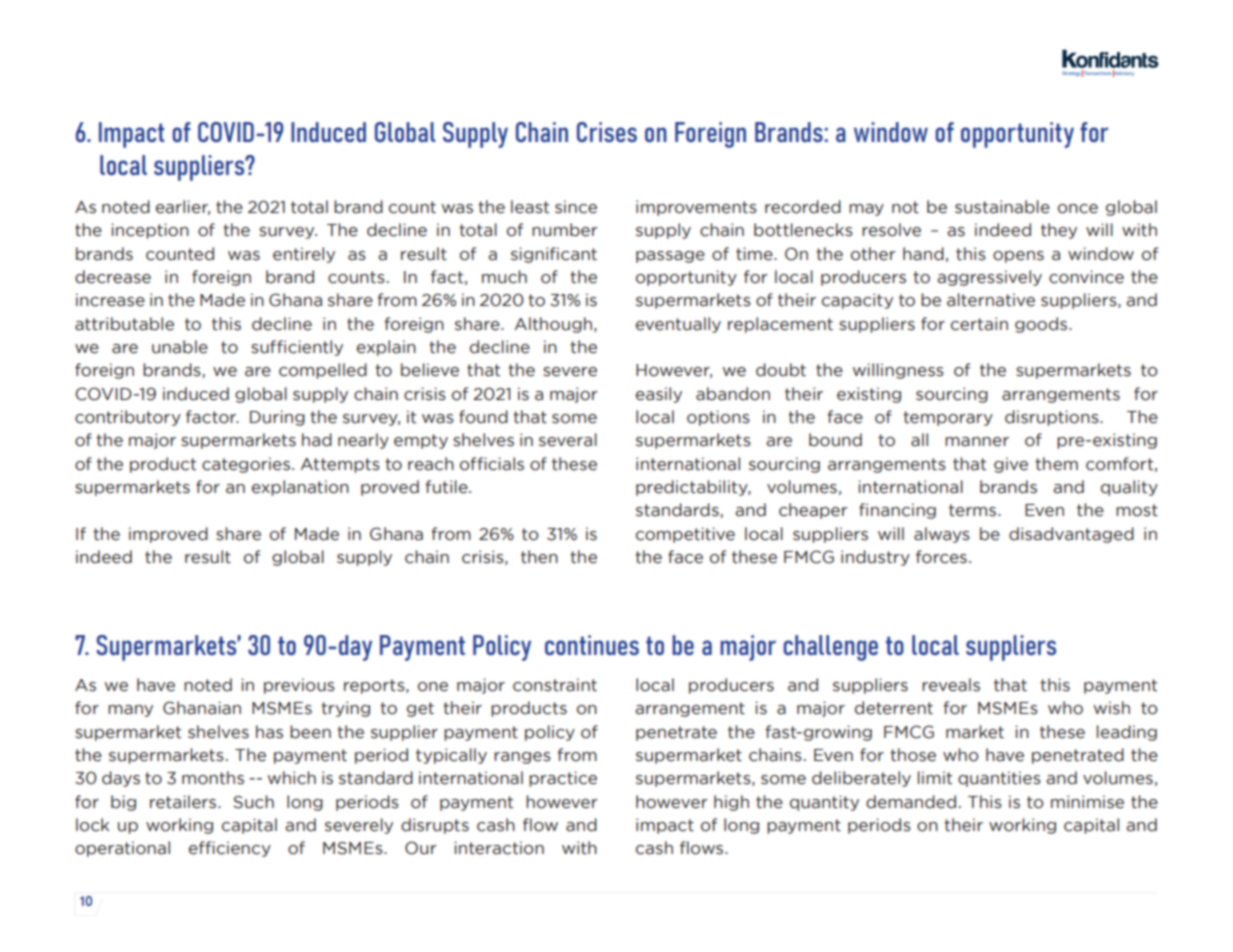 This screenshot has width=1233, height=952. I want to click on unable, so click(180, 347).
